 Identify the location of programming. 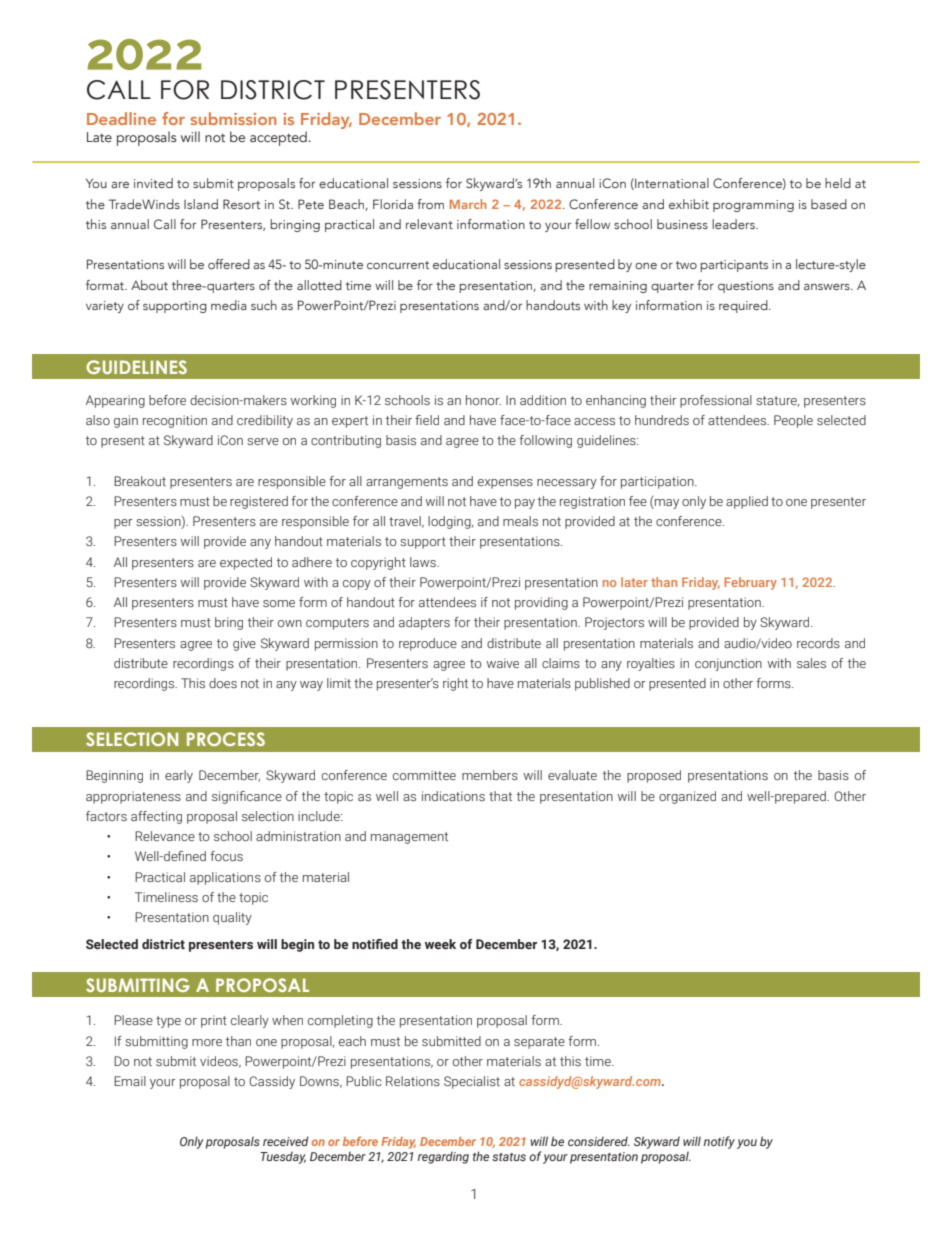
(753, 206).
